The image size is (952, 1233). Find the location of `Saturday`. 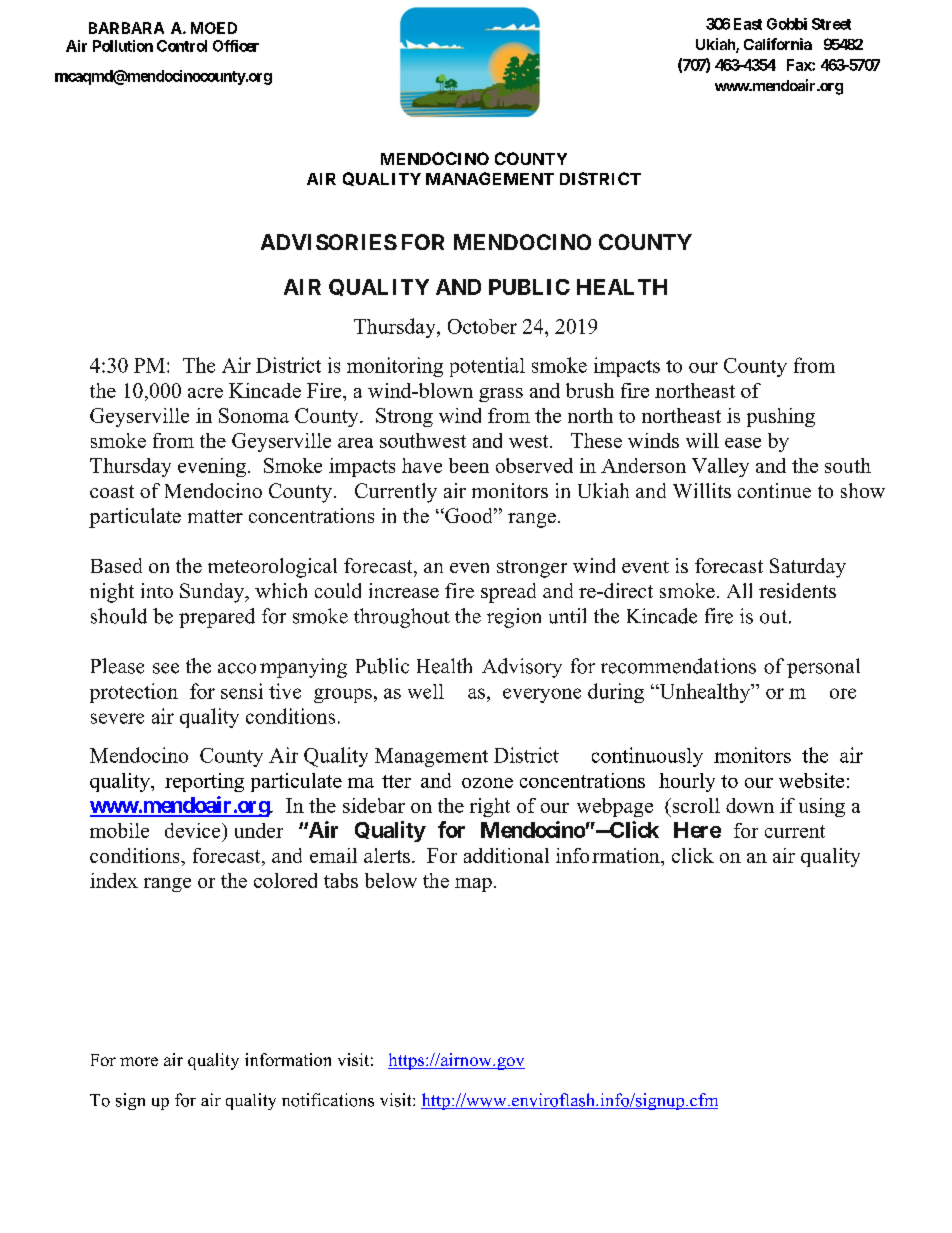

Saturday is located at coordinates (808, 568).
